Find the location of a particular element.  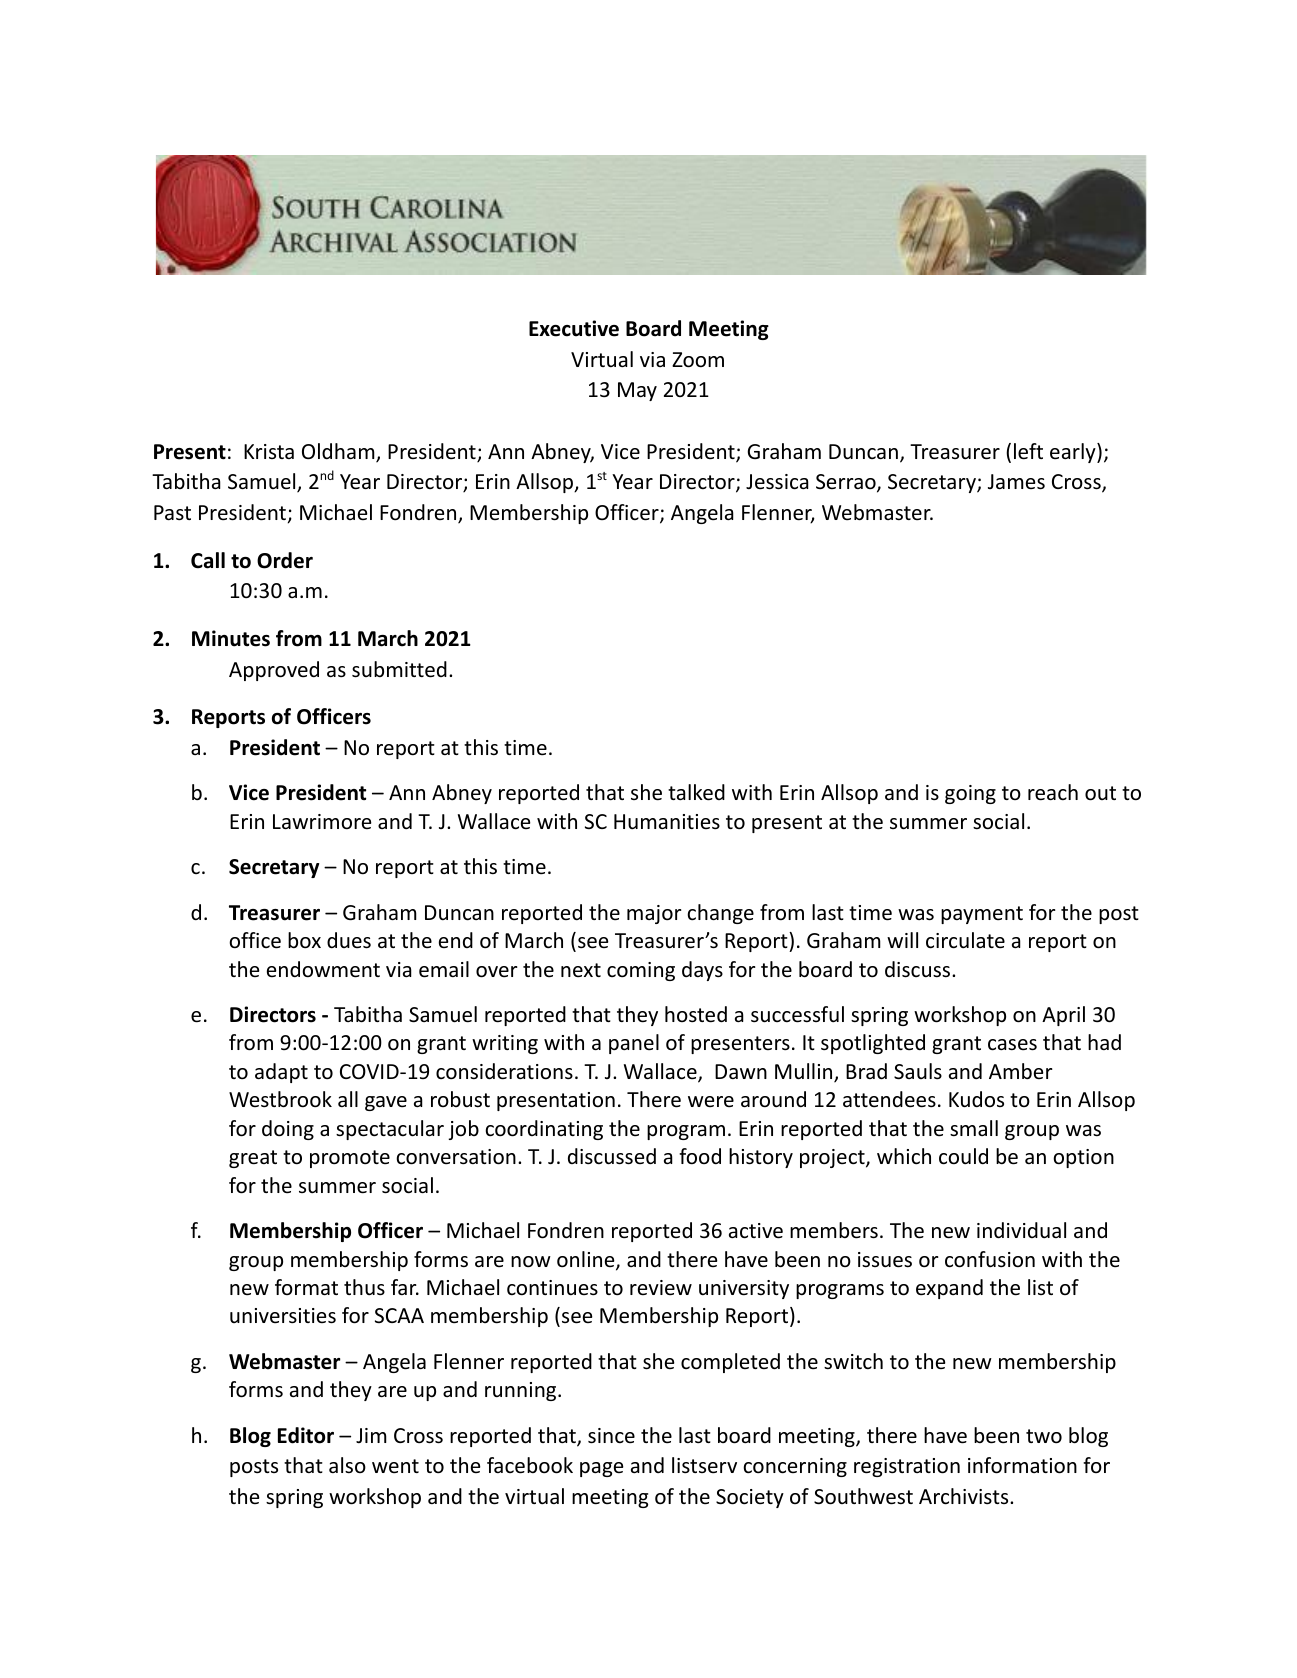

major is located at coordinates (654, 914).
